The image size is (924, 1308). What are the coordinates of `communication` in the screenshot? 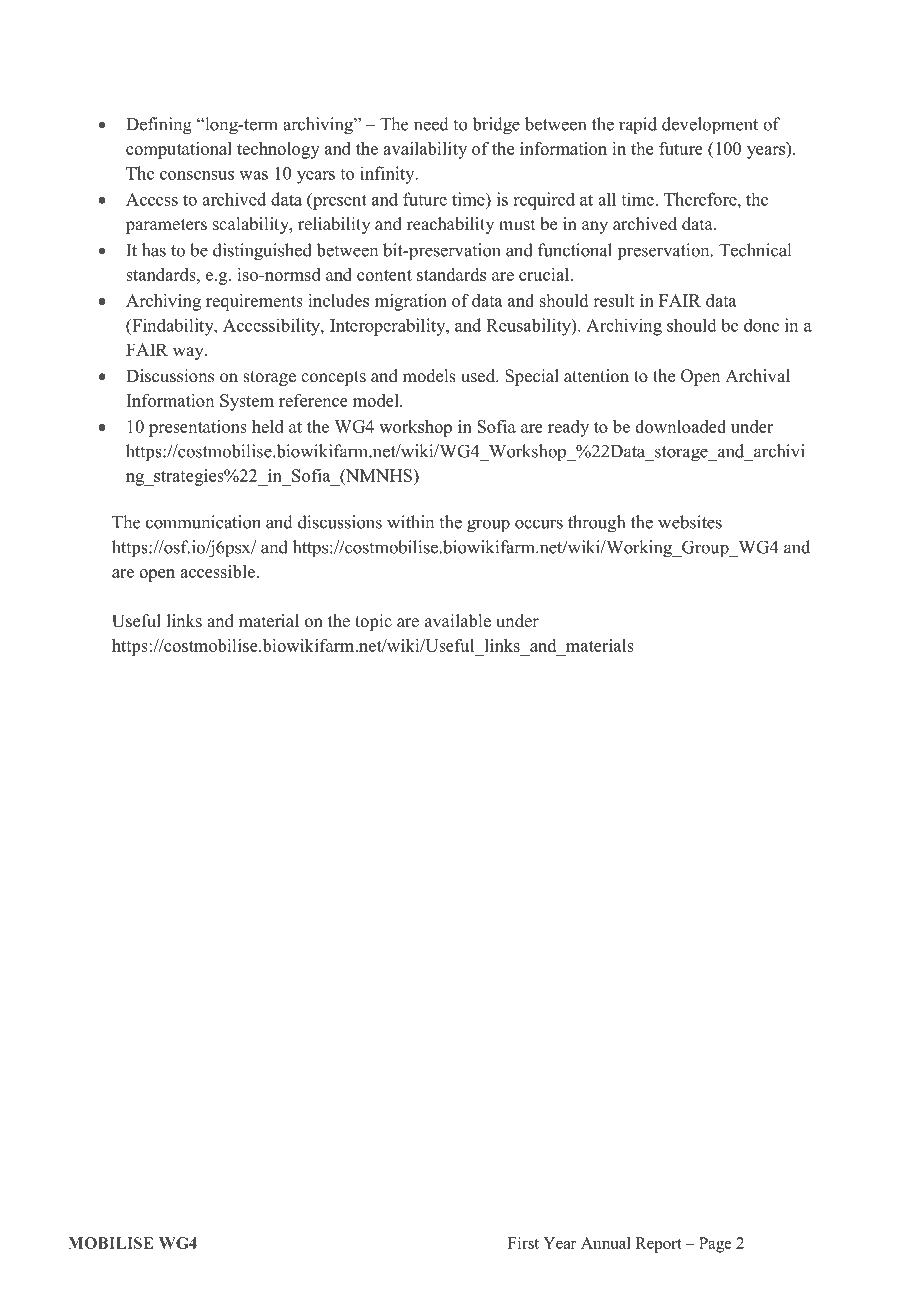 It's located at (203, 522).
